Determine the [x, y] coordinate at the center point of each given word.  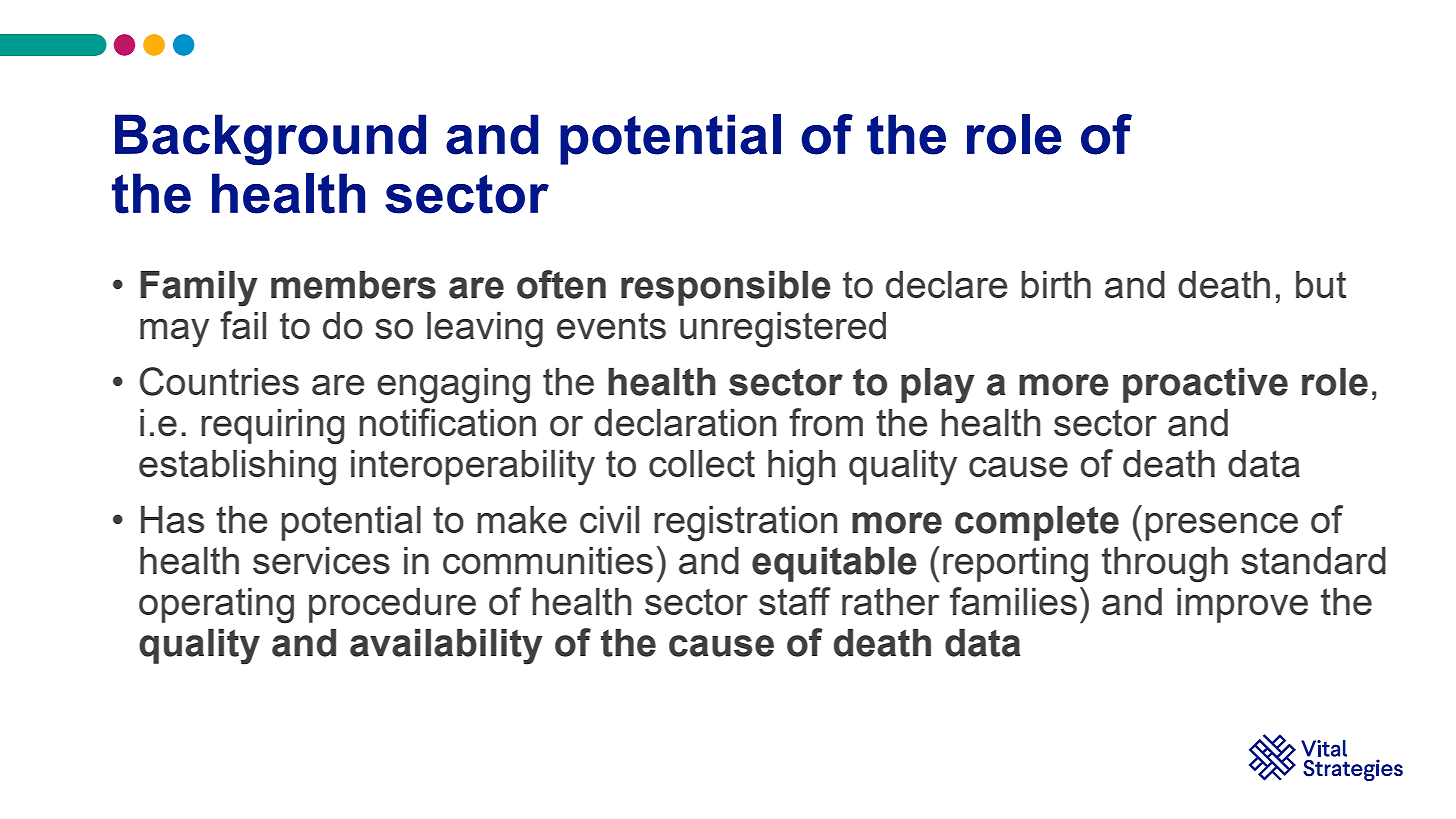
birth [1056, 284]
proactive [1205, 385]
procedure [392, 605]
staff [795, 601]
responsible [726, 288]
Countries [219, 381]
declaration [685, 422]
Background [270, 140]
